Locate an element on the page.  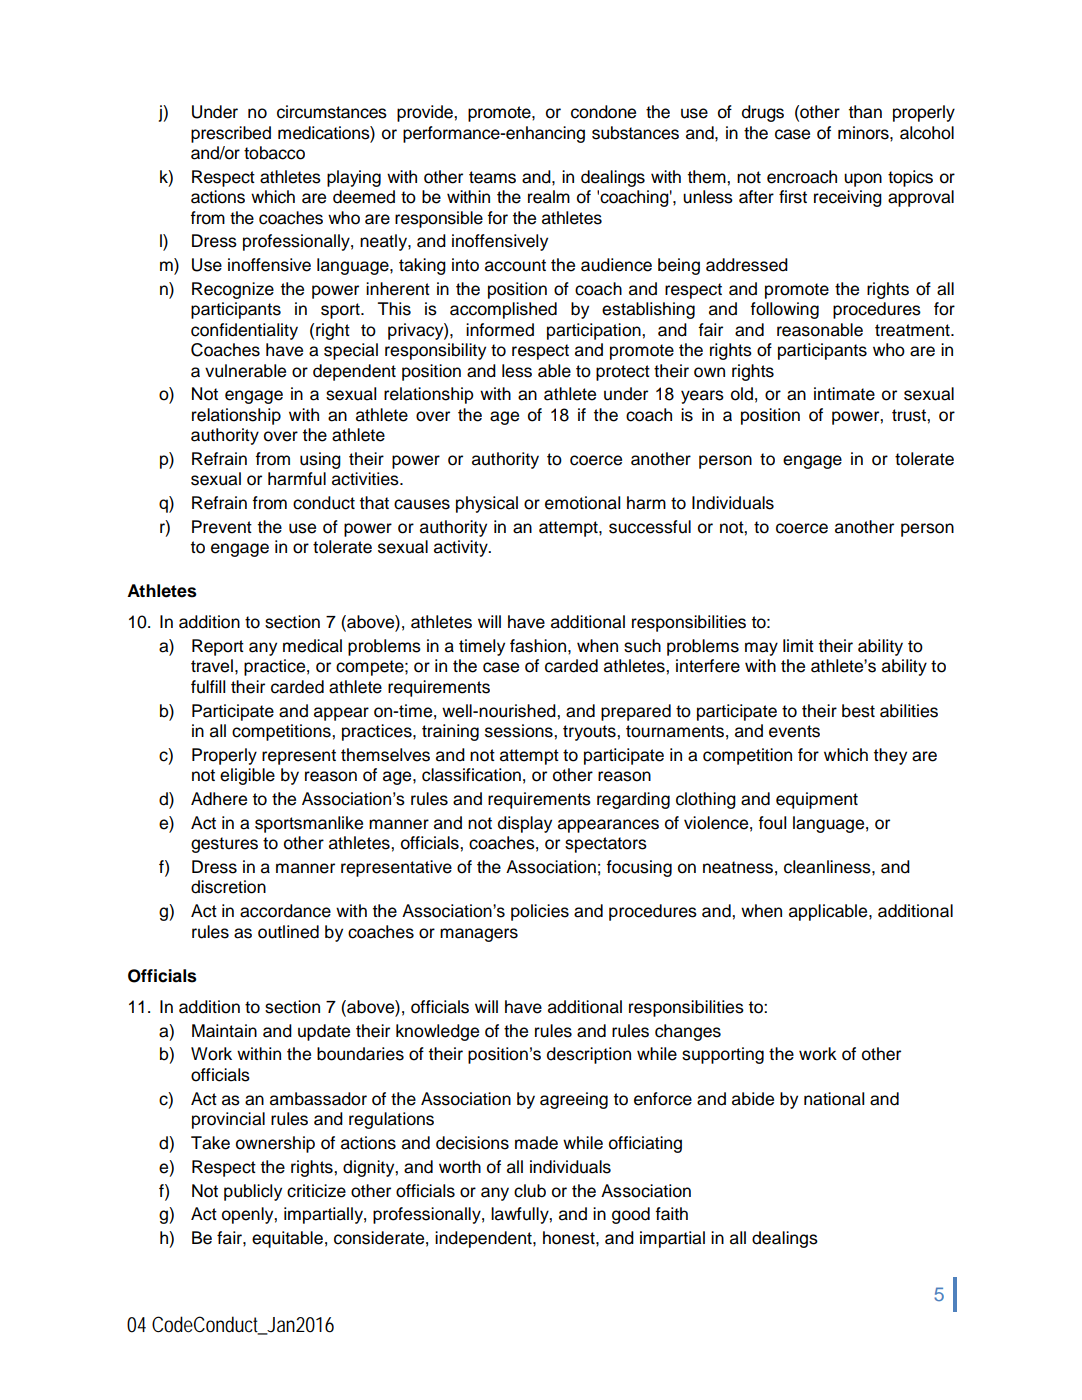
tobacco is located at coordinates (274, 153).
